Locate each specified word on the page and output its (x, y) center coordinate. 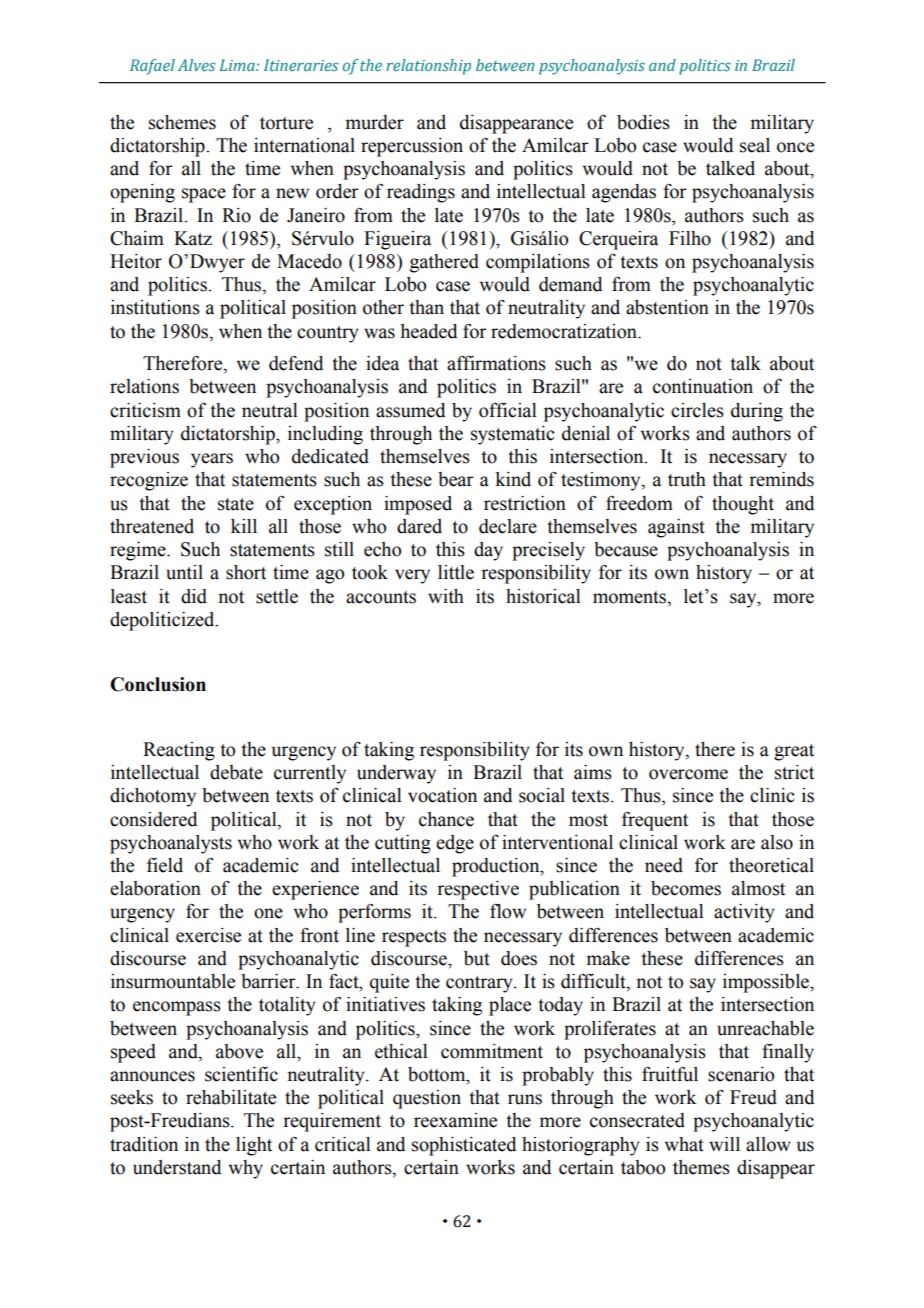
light (254, 1146)
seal (755, 145)
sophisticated (464, 1146)
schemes (182, 122)
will (724, 1144)
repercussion (412, 147)
